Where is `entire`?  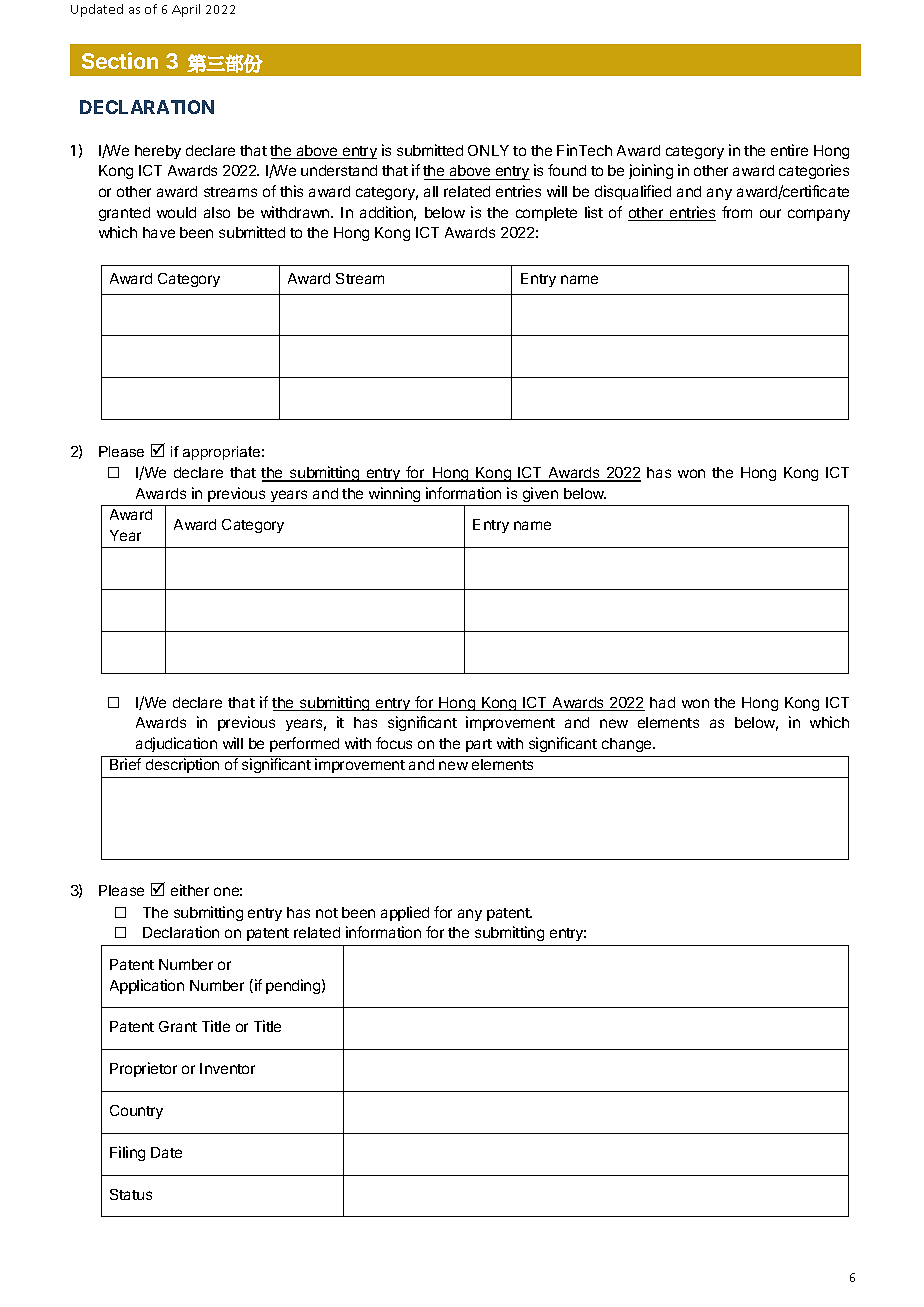 entire is located at coordinates (789, 150).
